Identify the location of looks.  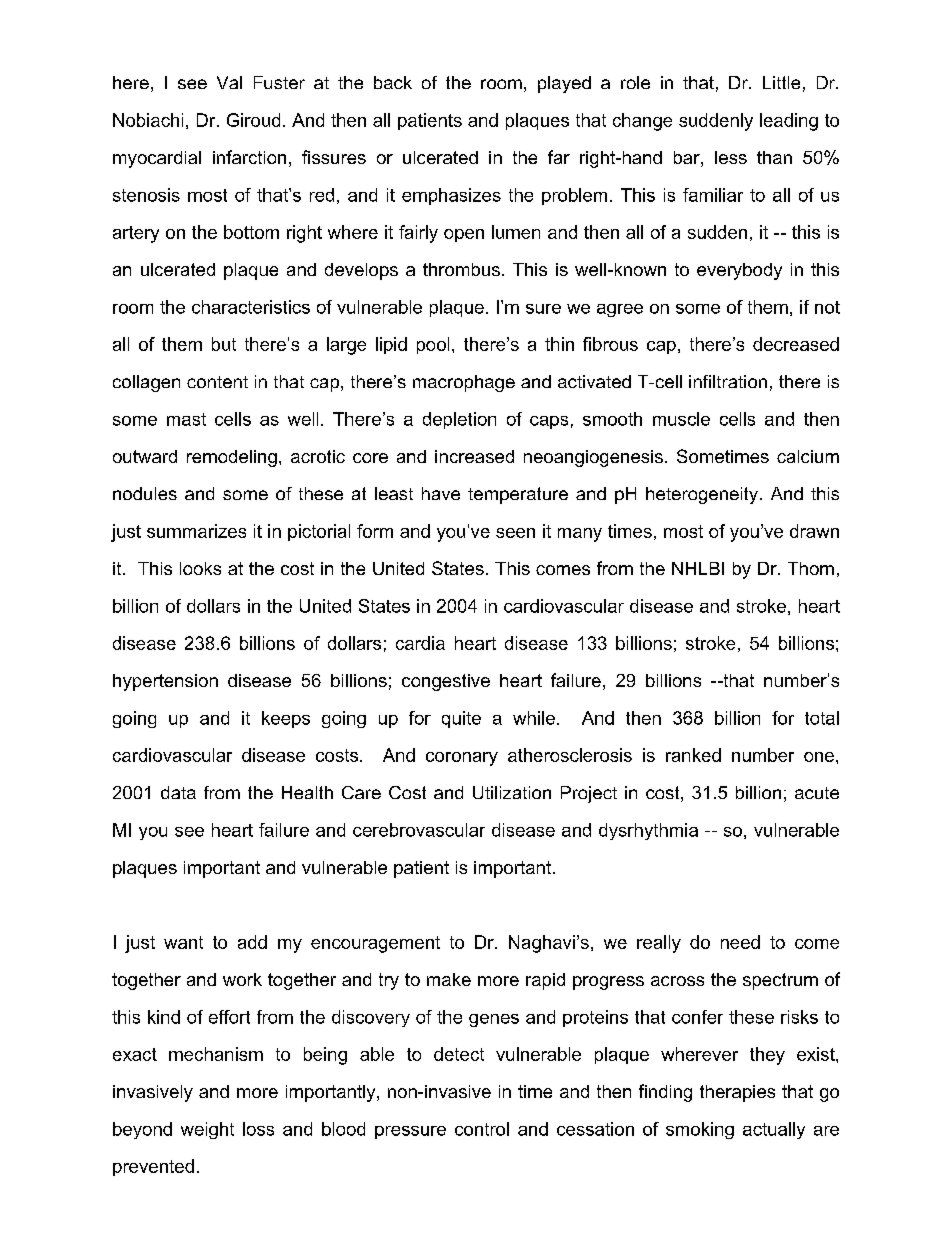
(200, 568).
